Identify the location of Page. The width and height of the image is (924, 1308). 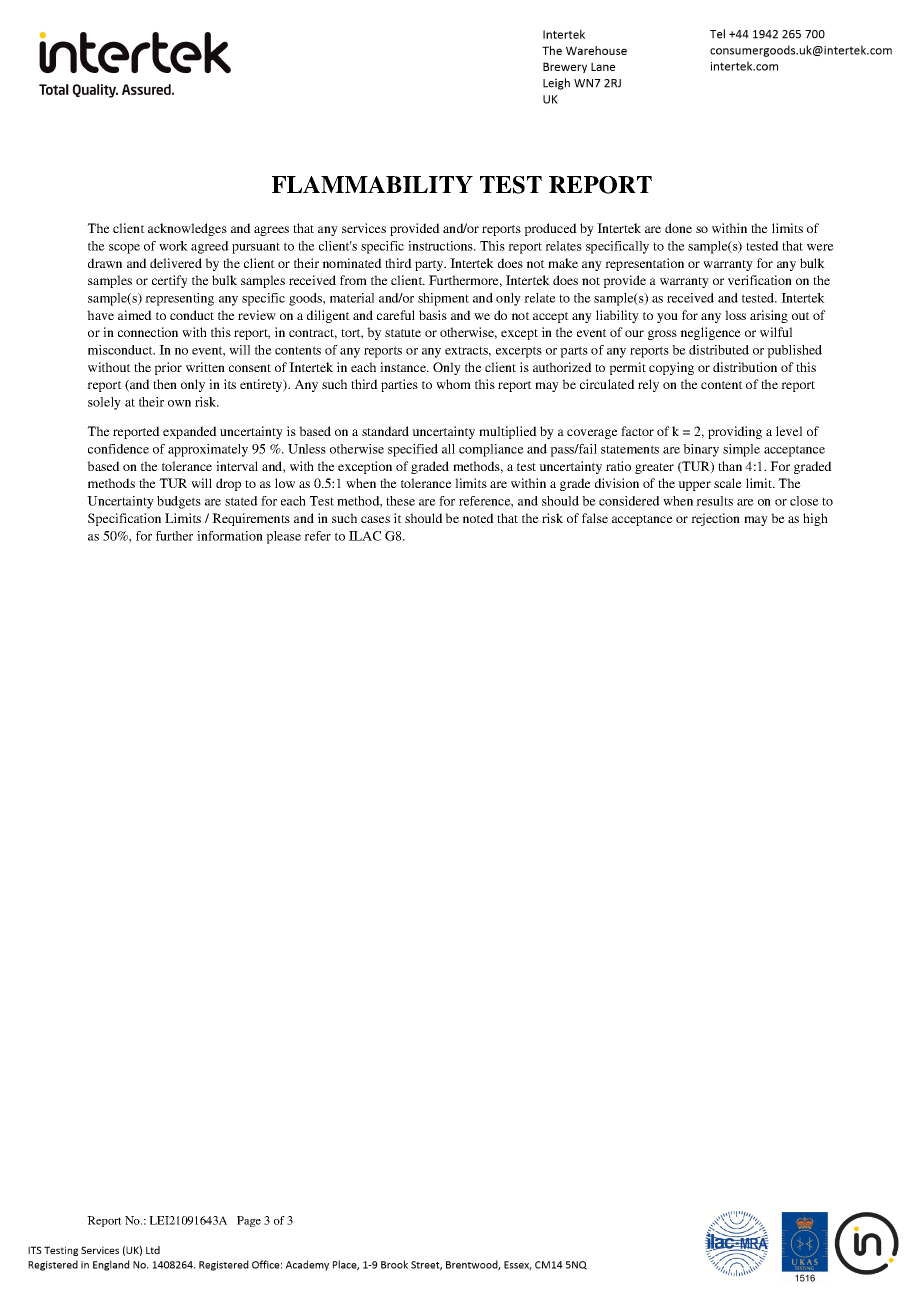
(249, 1221).
